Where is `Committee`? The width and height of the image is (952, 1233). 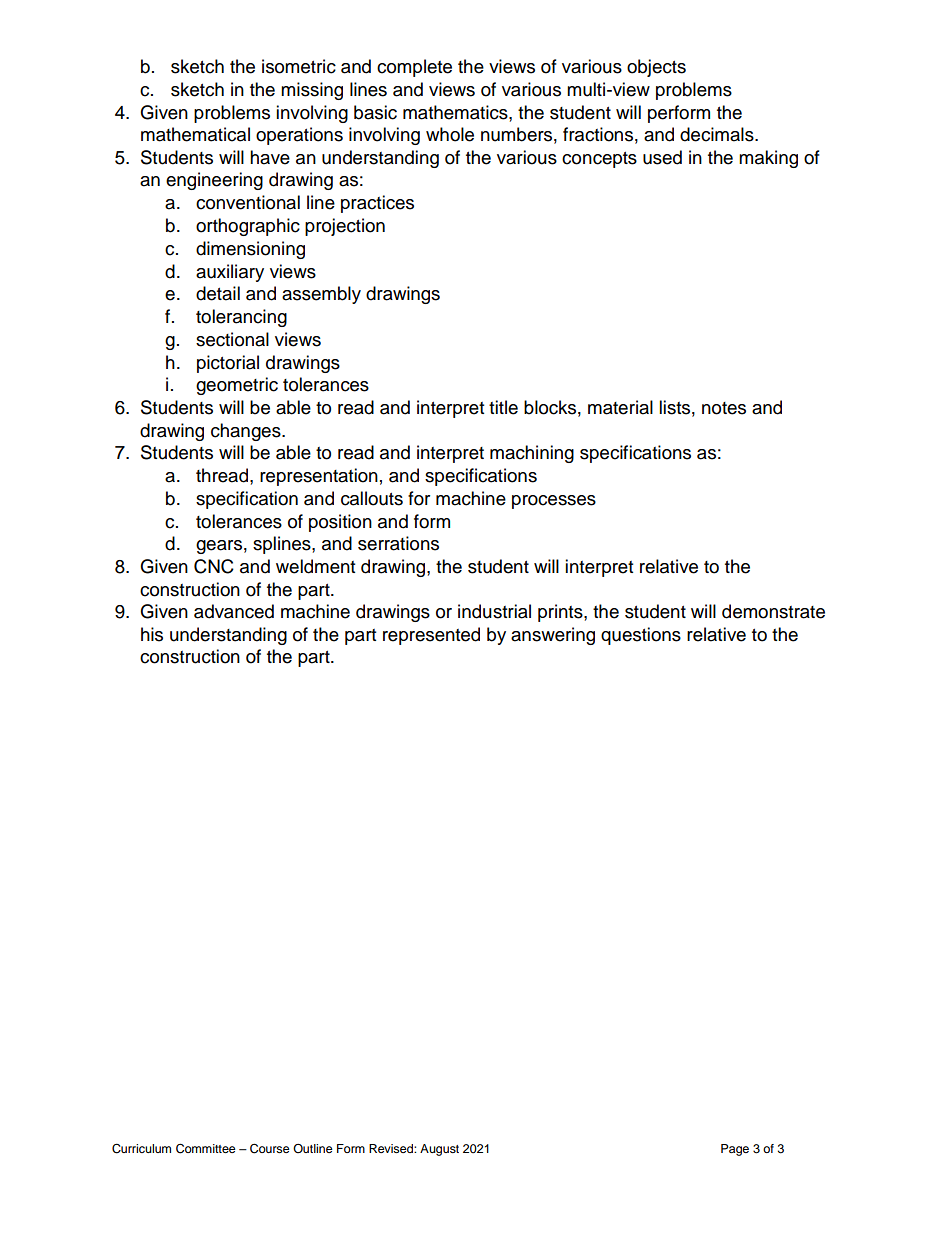 Committee is located at coordinates (206, 1148).
